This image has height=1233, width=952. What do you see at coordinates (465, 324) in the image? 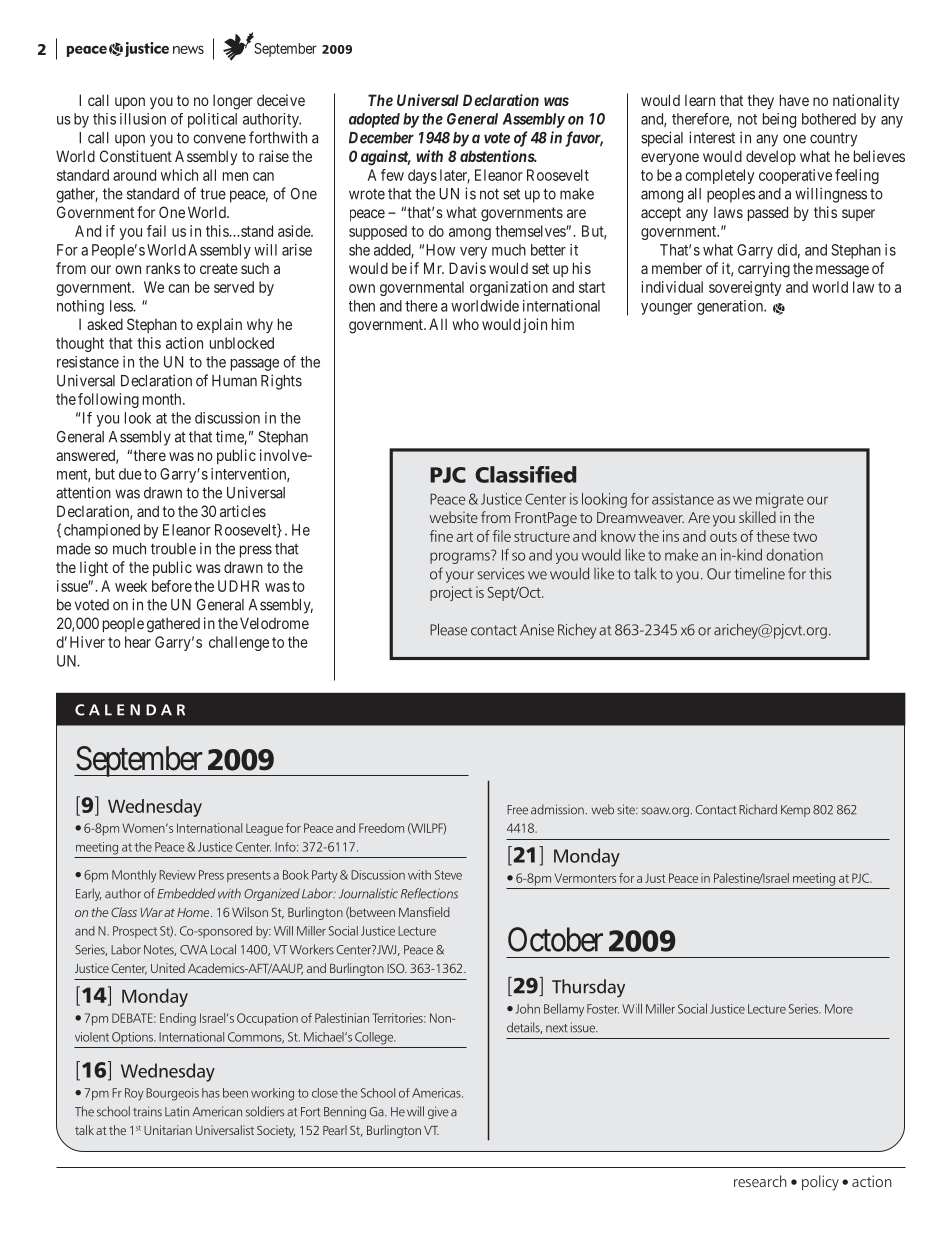
I see `who` at bounding box center [465, 324].
